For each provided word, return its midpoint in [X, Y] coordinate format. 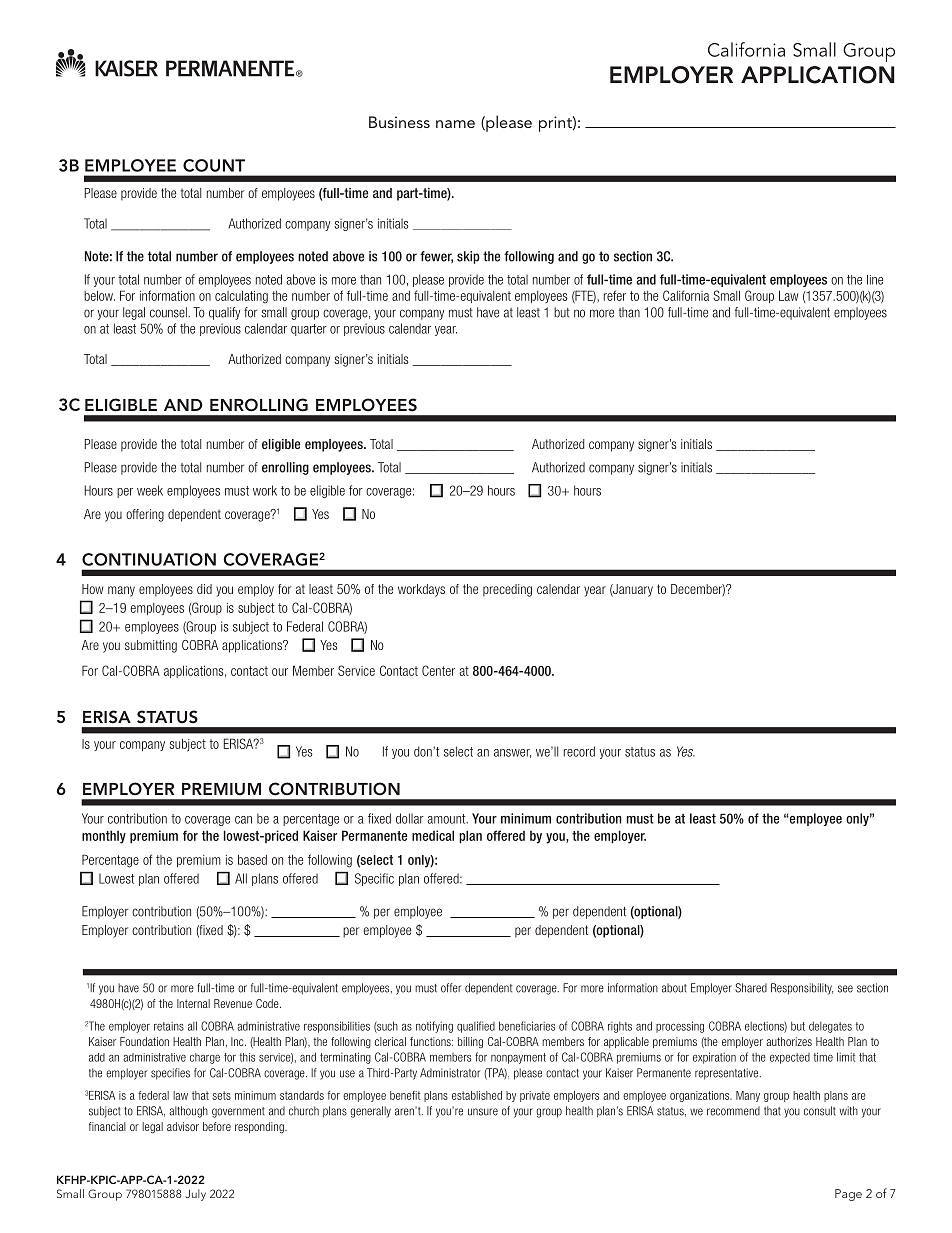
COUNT [214, 165]
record [579, 751]
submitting [151, 646]
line [875, 280]
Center [438, 670]
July [195, 1195]
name [455, 124]
